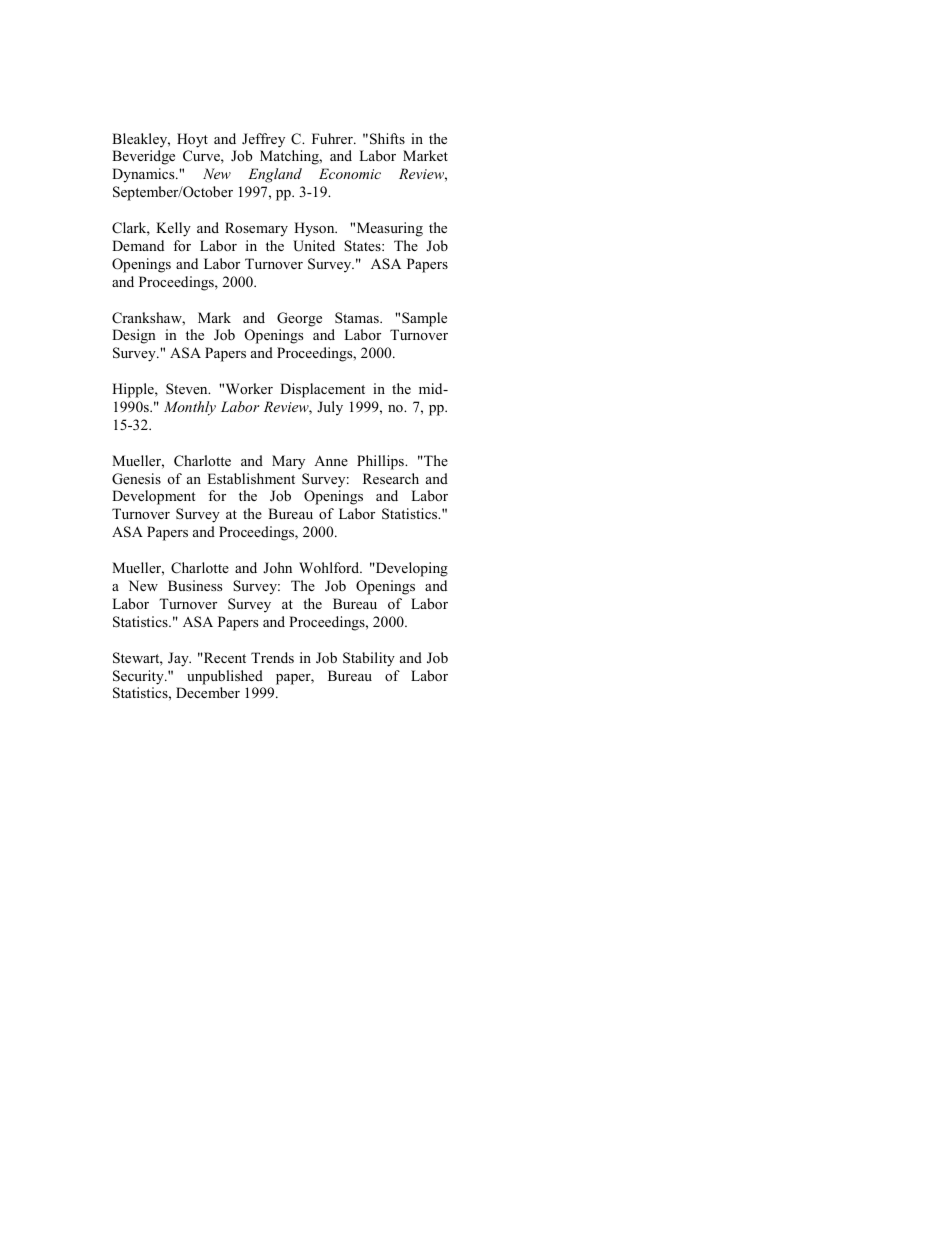 The width and height of the screenshot is (952, 1233). What do you see at coordinates (275, 175) in the screenshot?
I see `England` at bounding box center [275, 175].
